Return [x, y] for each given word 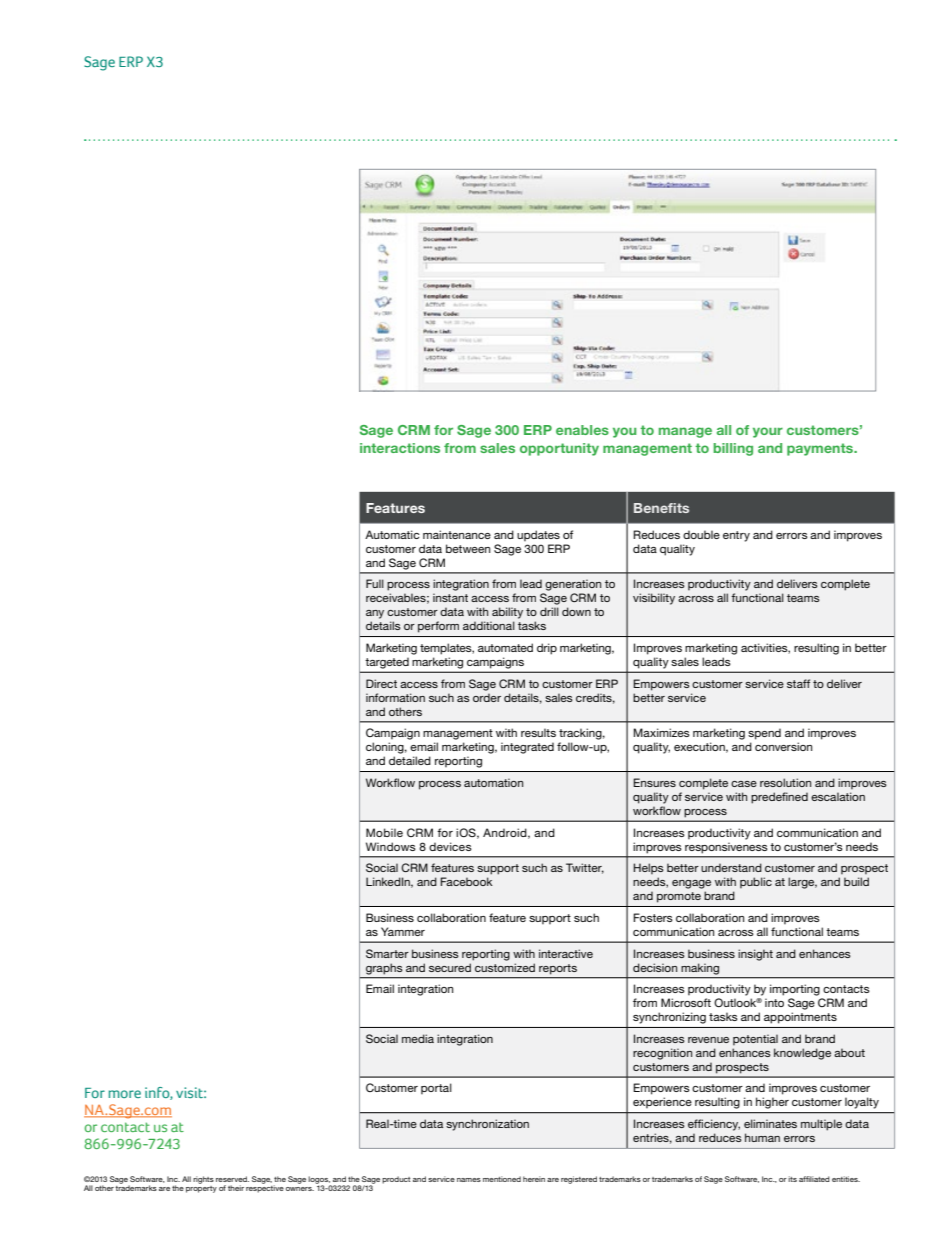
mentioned [502, 1179]
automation [493, 782]
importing [795, 990]
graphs [384, 969]
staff [798, 683]
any [375, 614]
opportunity [559, 449]
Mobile [384, 832]
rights [203, 1180]
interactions [400, 448]
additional [489, 625]
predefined [779, 798]
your [768, 432]
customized [505, 967]
